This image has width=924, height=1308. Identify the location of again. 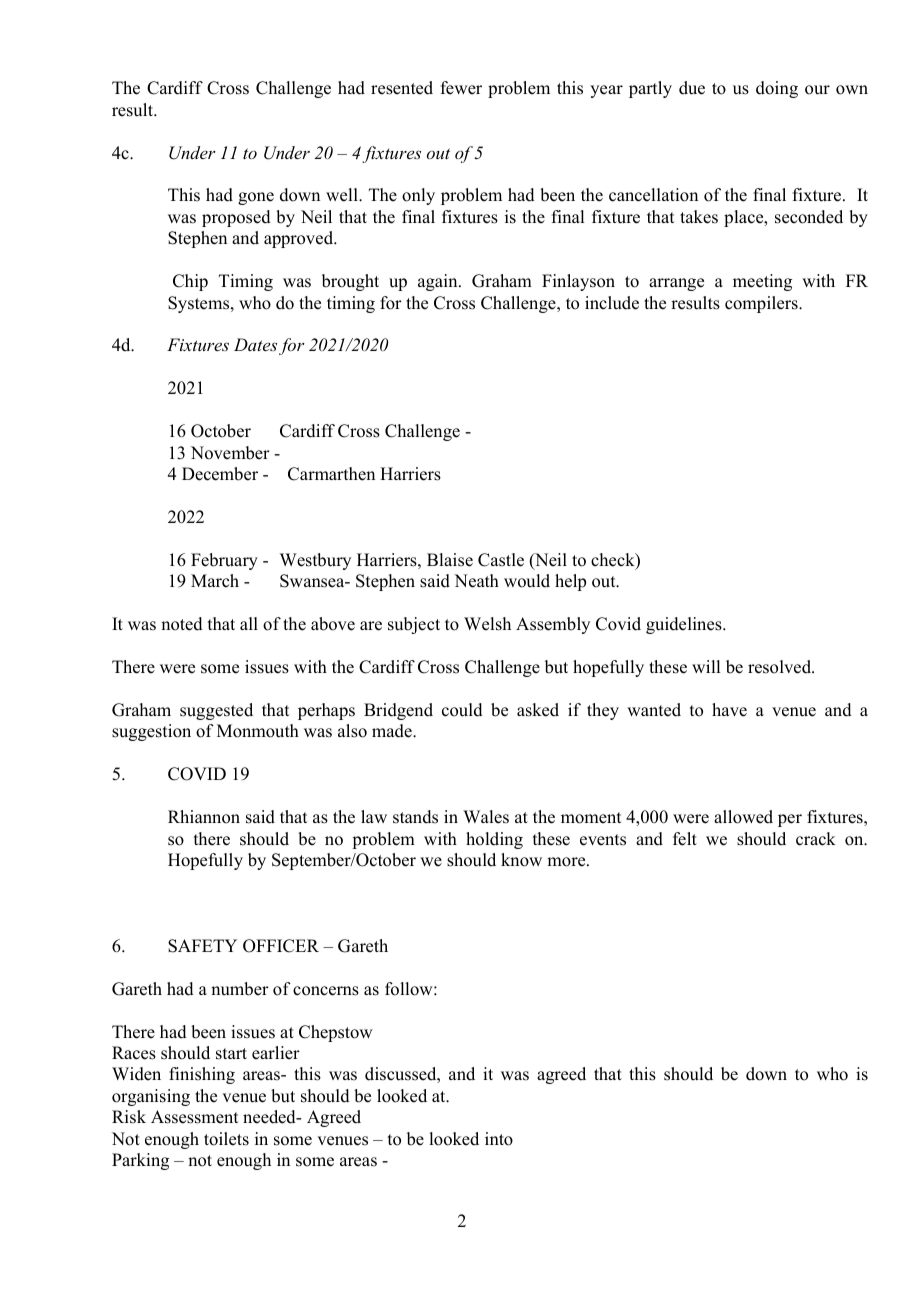
(439, 282).
